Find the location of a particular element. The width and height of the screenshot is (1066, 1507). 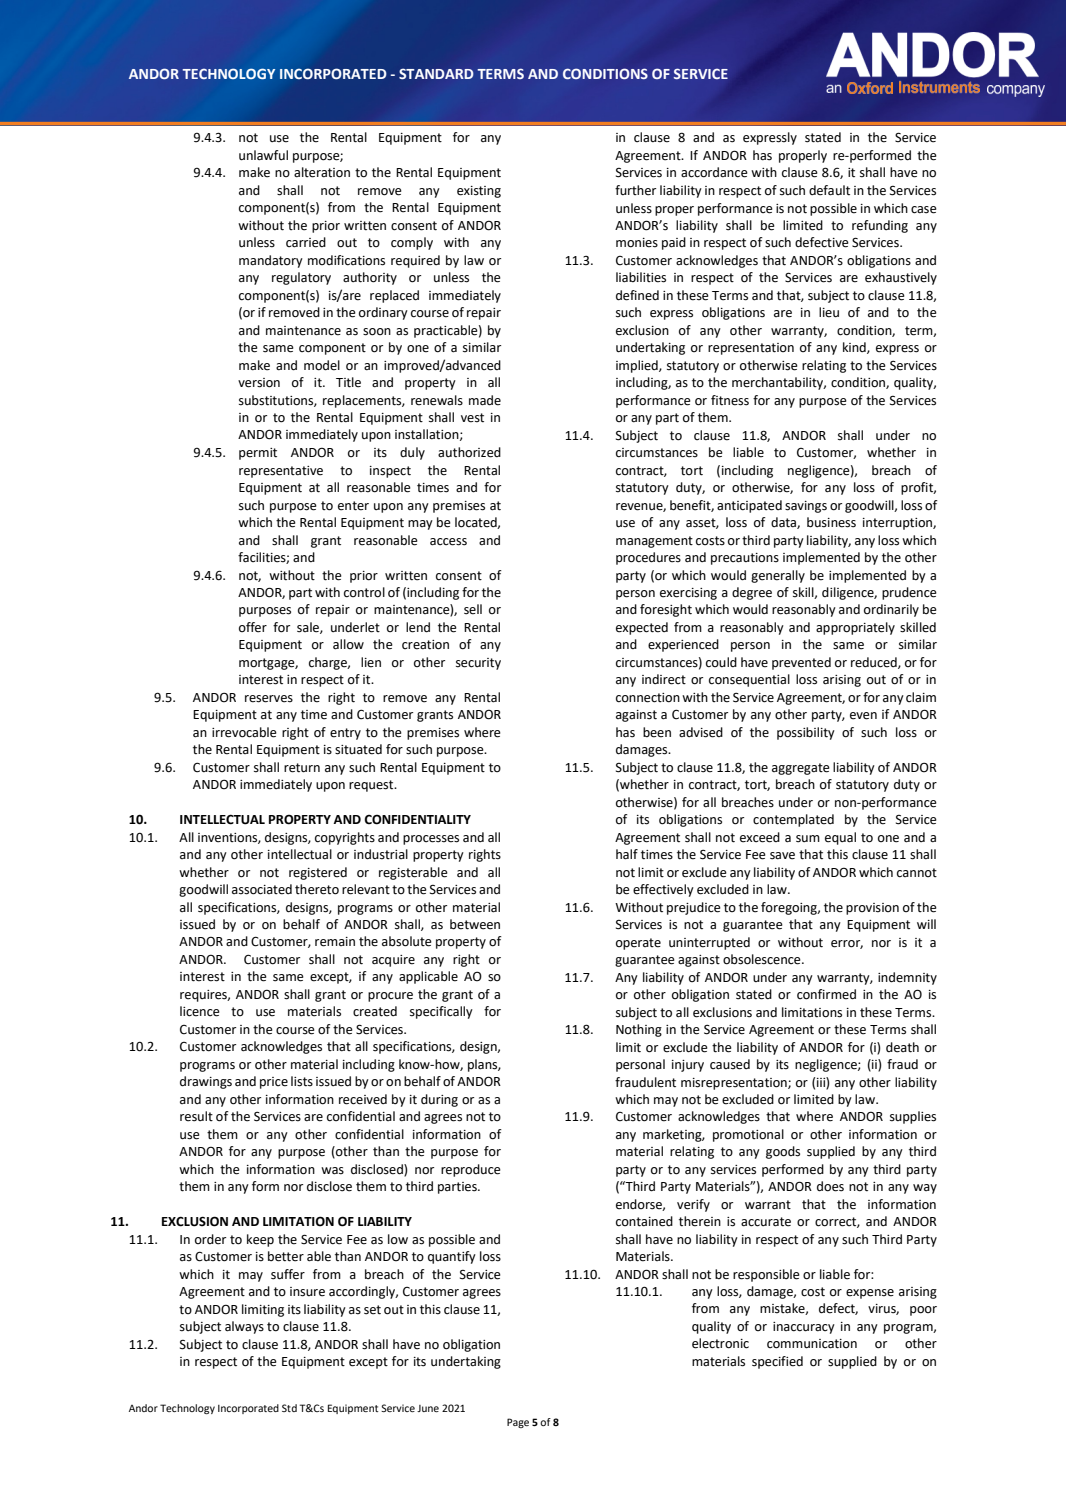

Nothing is located at coordinates (639, 1030).
